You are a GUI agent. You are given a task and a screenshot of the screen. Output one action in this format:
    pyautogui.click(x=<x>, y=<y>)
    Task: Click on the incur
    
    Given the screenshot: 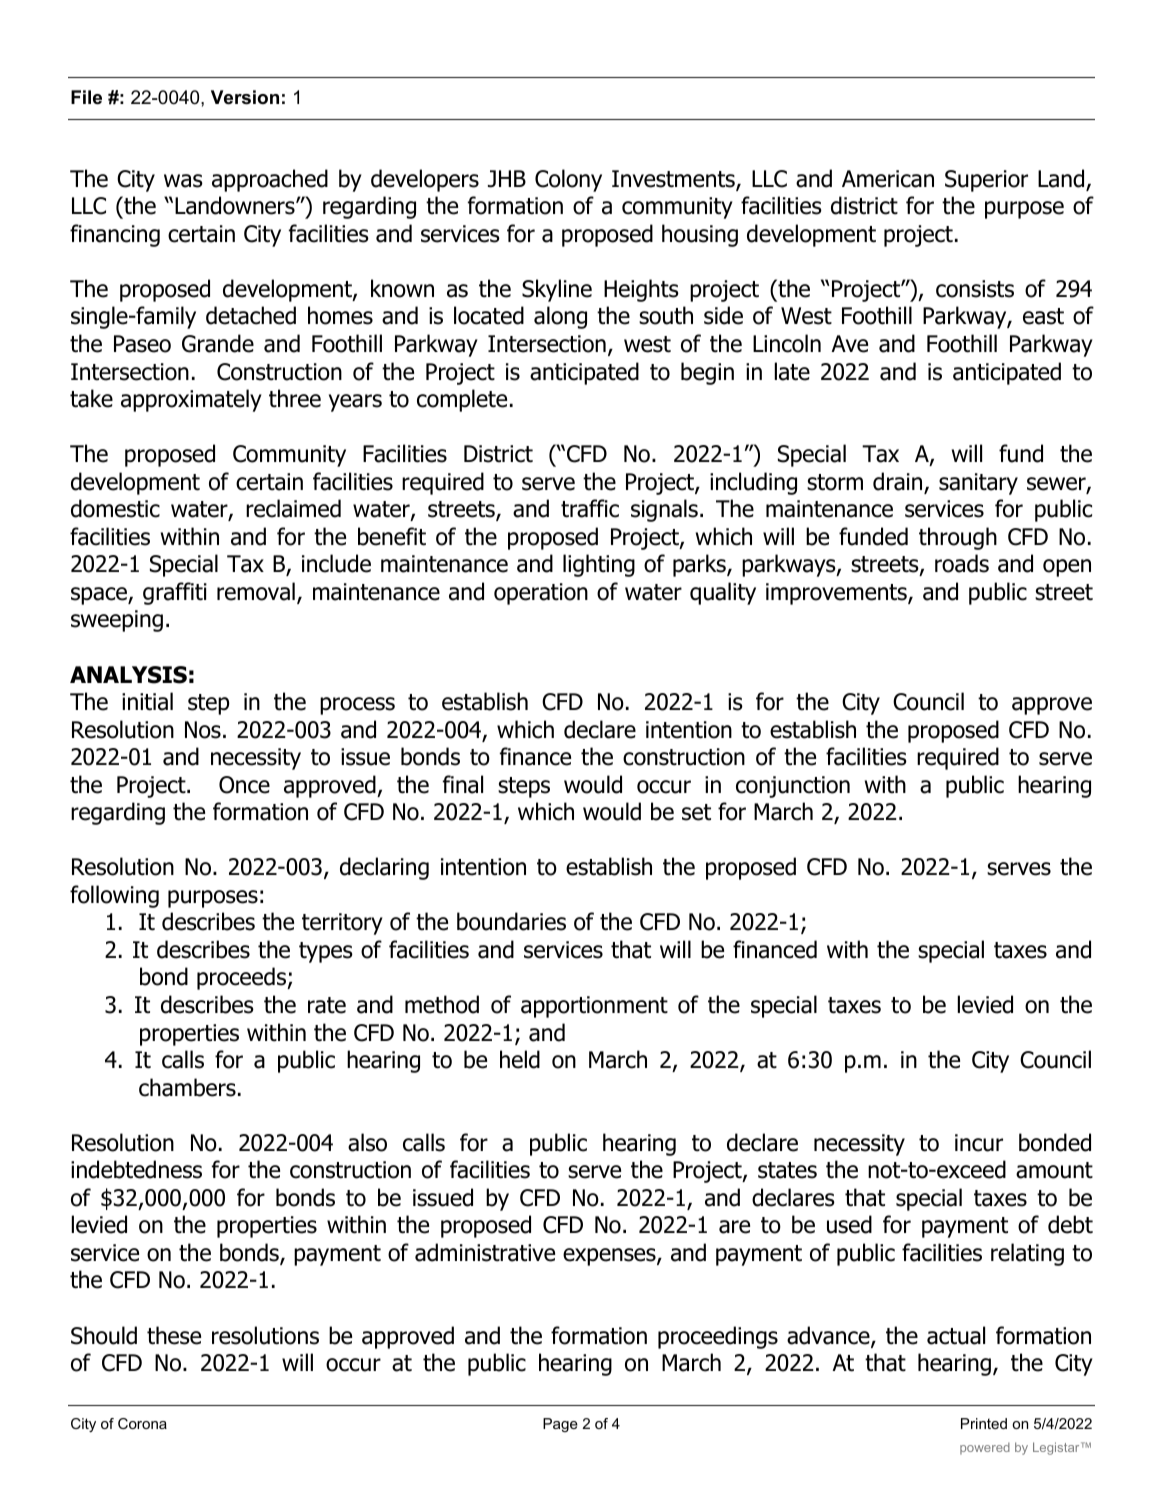 What is the action you would take?
    pyautogui.click(x=979, y=1143)
